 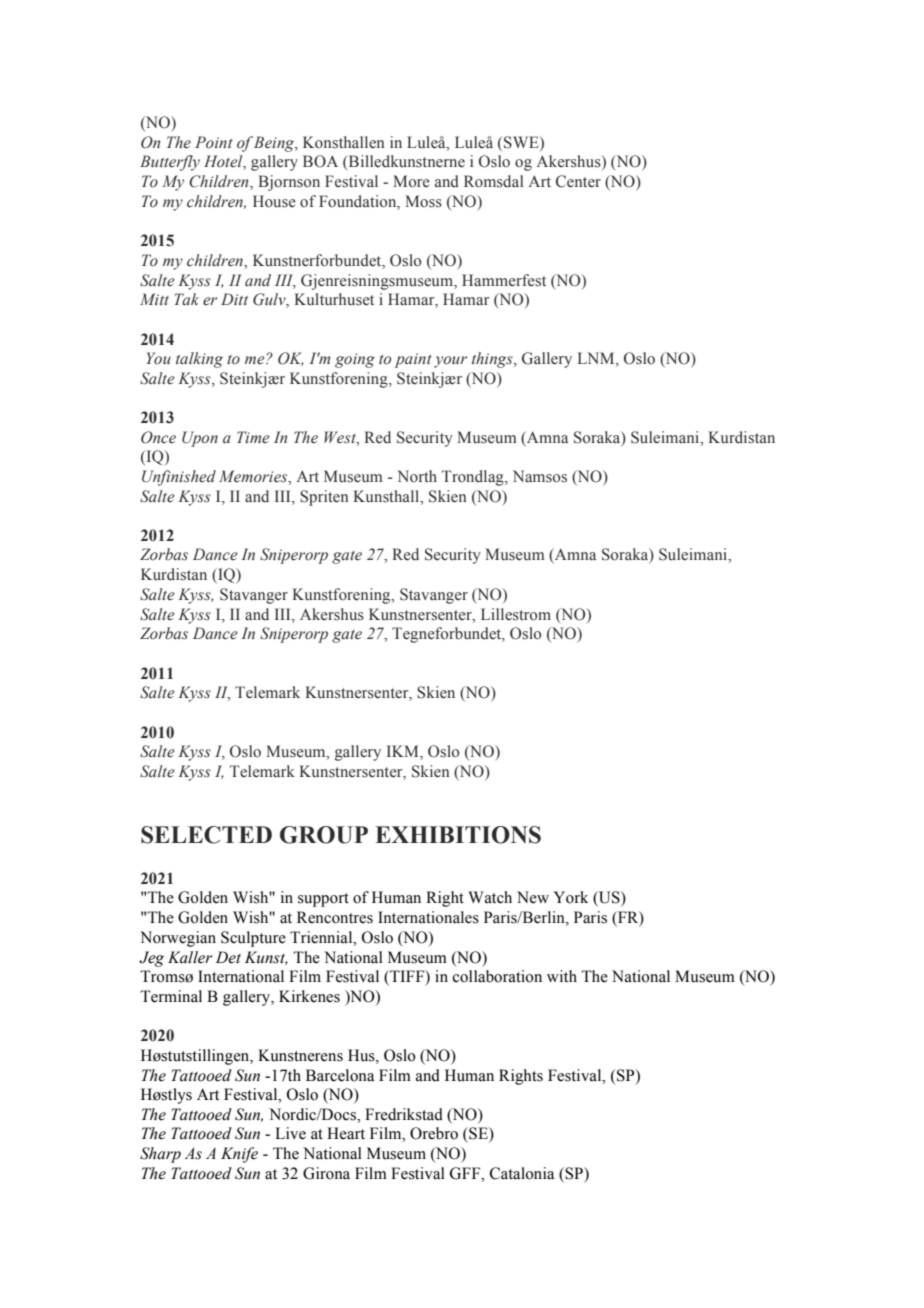 I want to click on GROUP, so click(x=324, y=835).
